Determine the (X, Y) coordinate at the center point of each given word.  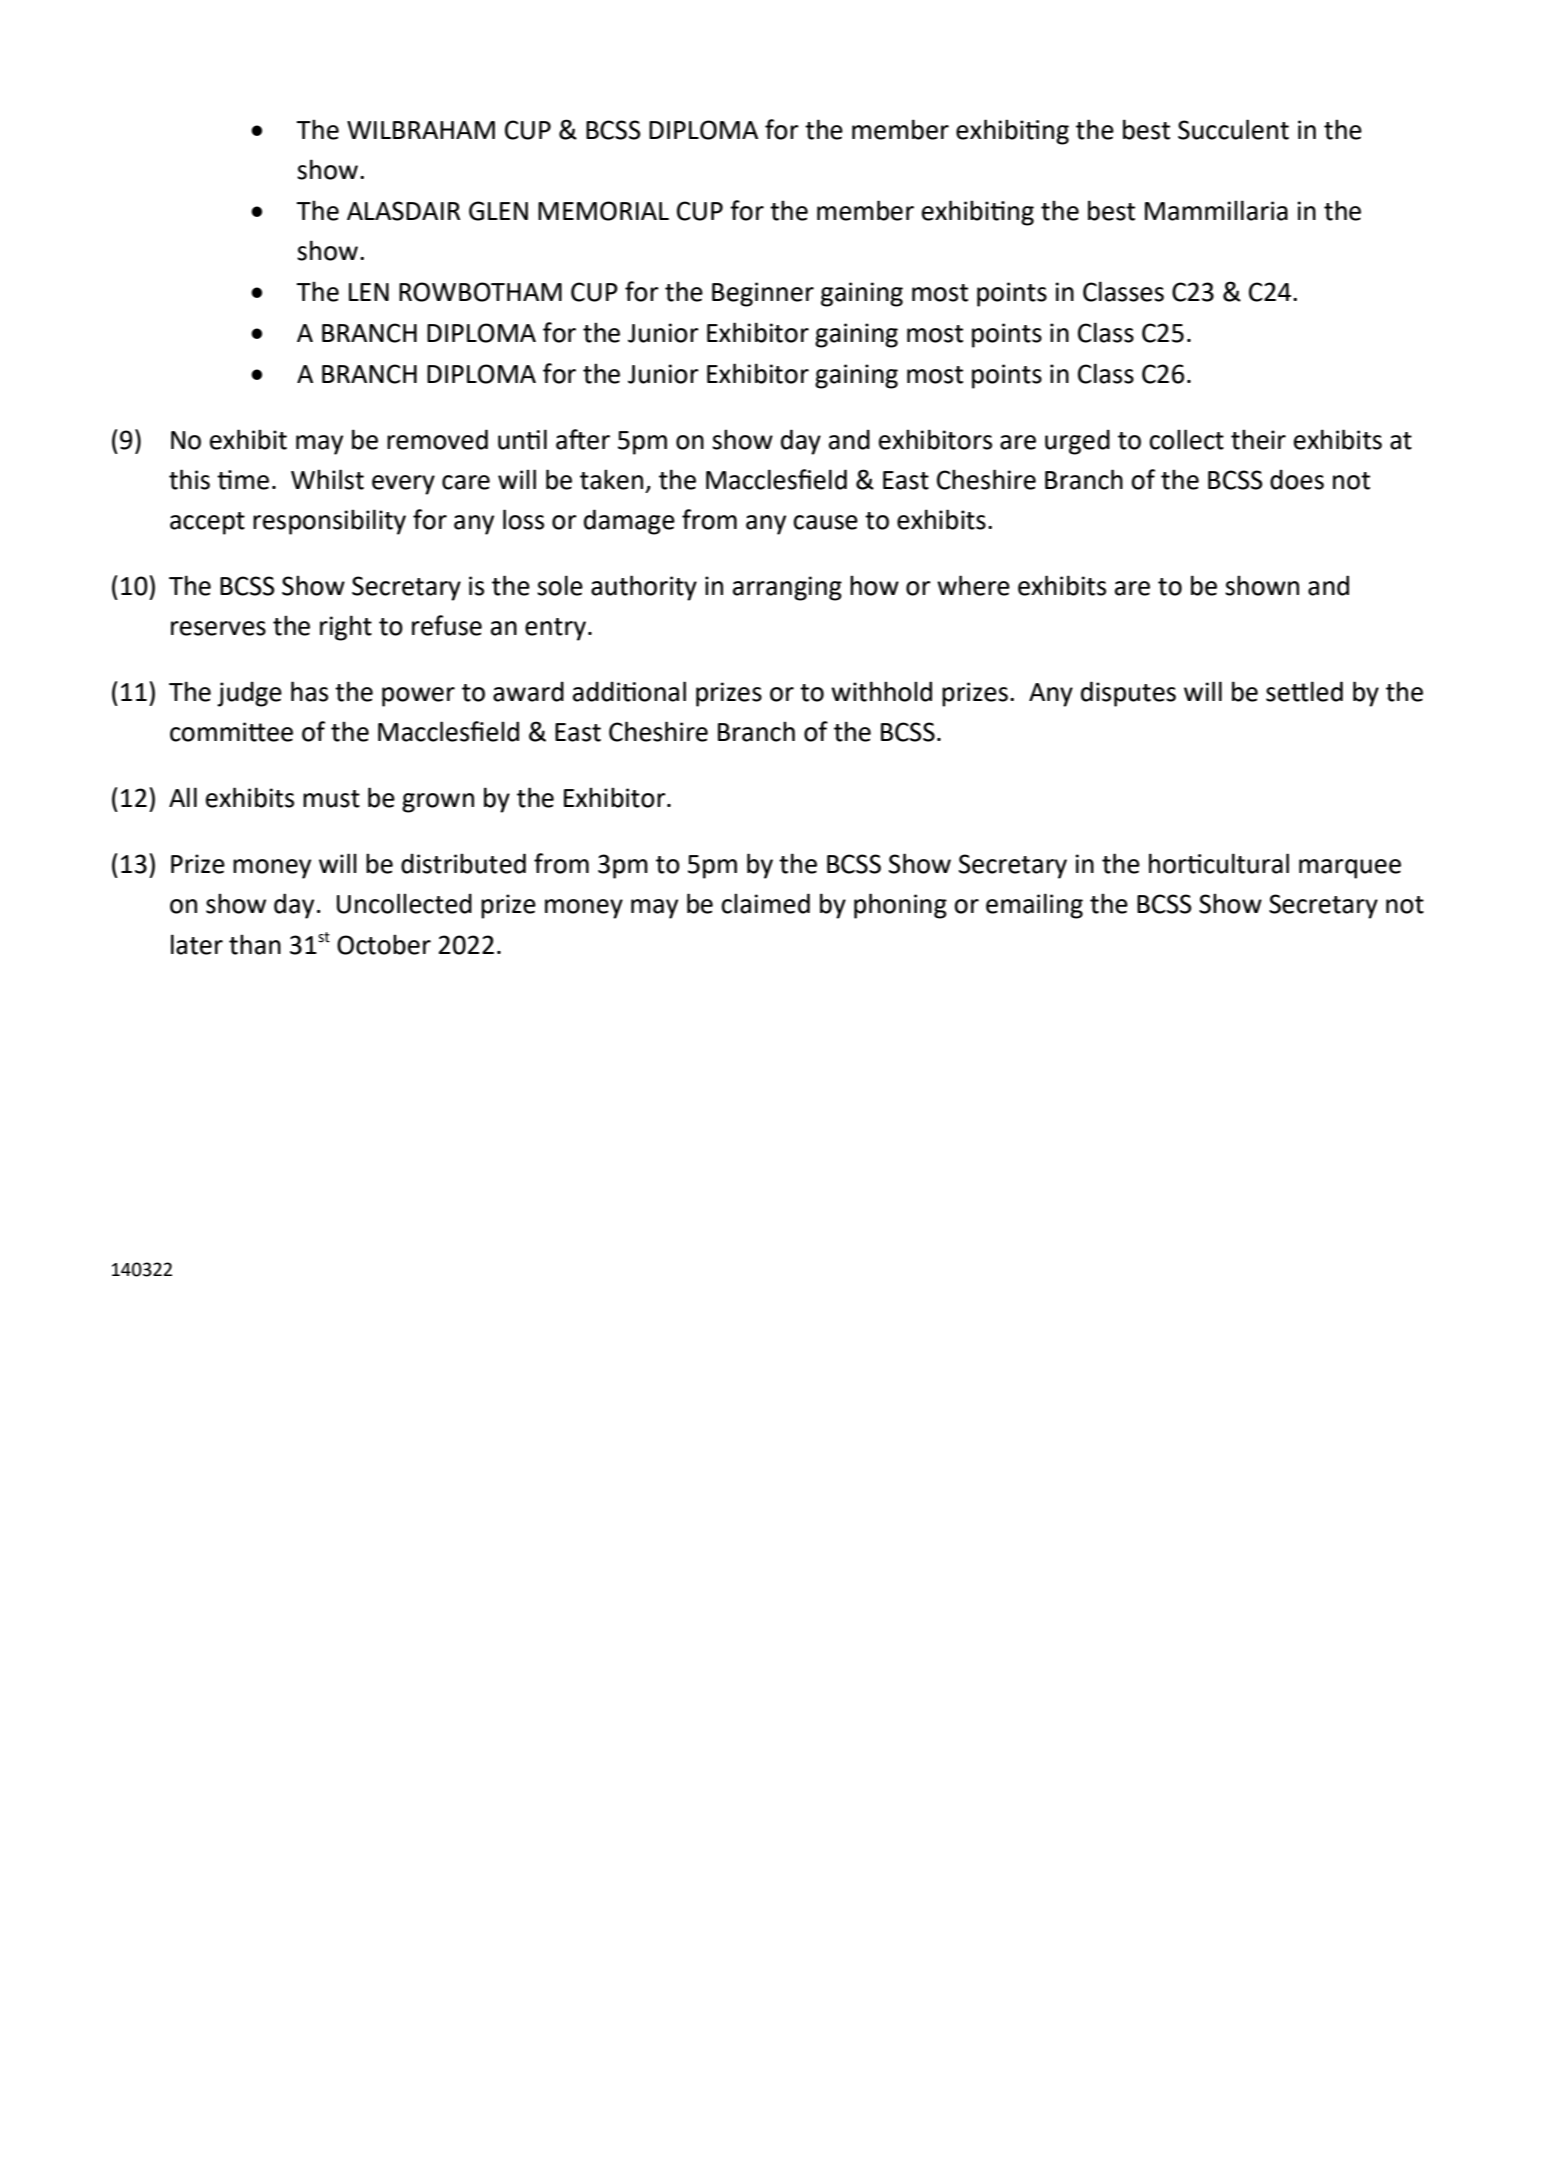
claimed (765, 903)
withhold (881, 691)
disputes (1128, 694)
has (309, 691)
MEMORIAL (603, 211)
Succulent (1233, 129)
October (384, 944)
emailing (1034, 906)
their (1258, 439)
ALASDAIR (403, 211)
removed (437, 439)
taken (611, 479)
